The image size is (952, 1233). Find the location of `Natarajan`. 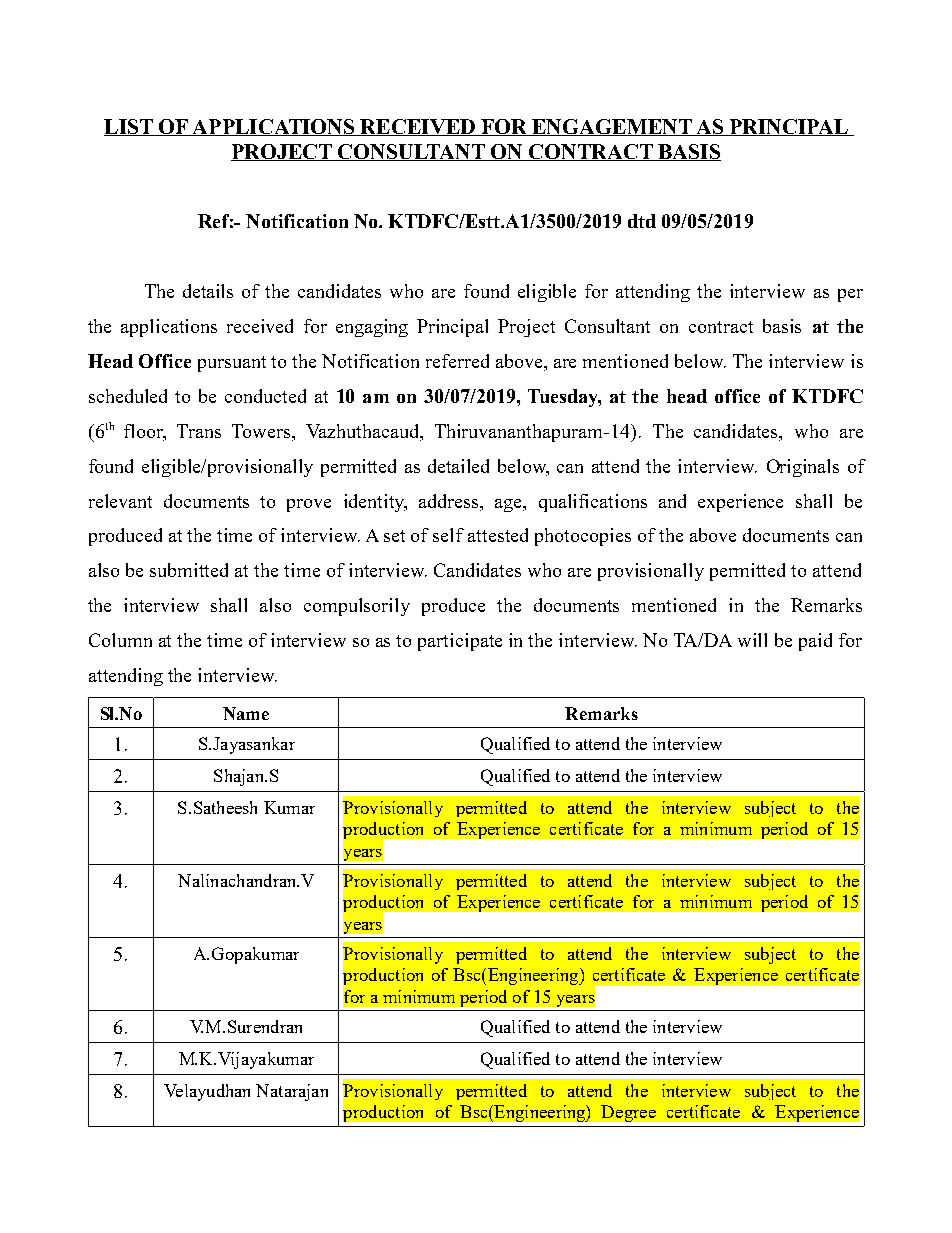

Natarajan is located at coordinates (292, 1092).
